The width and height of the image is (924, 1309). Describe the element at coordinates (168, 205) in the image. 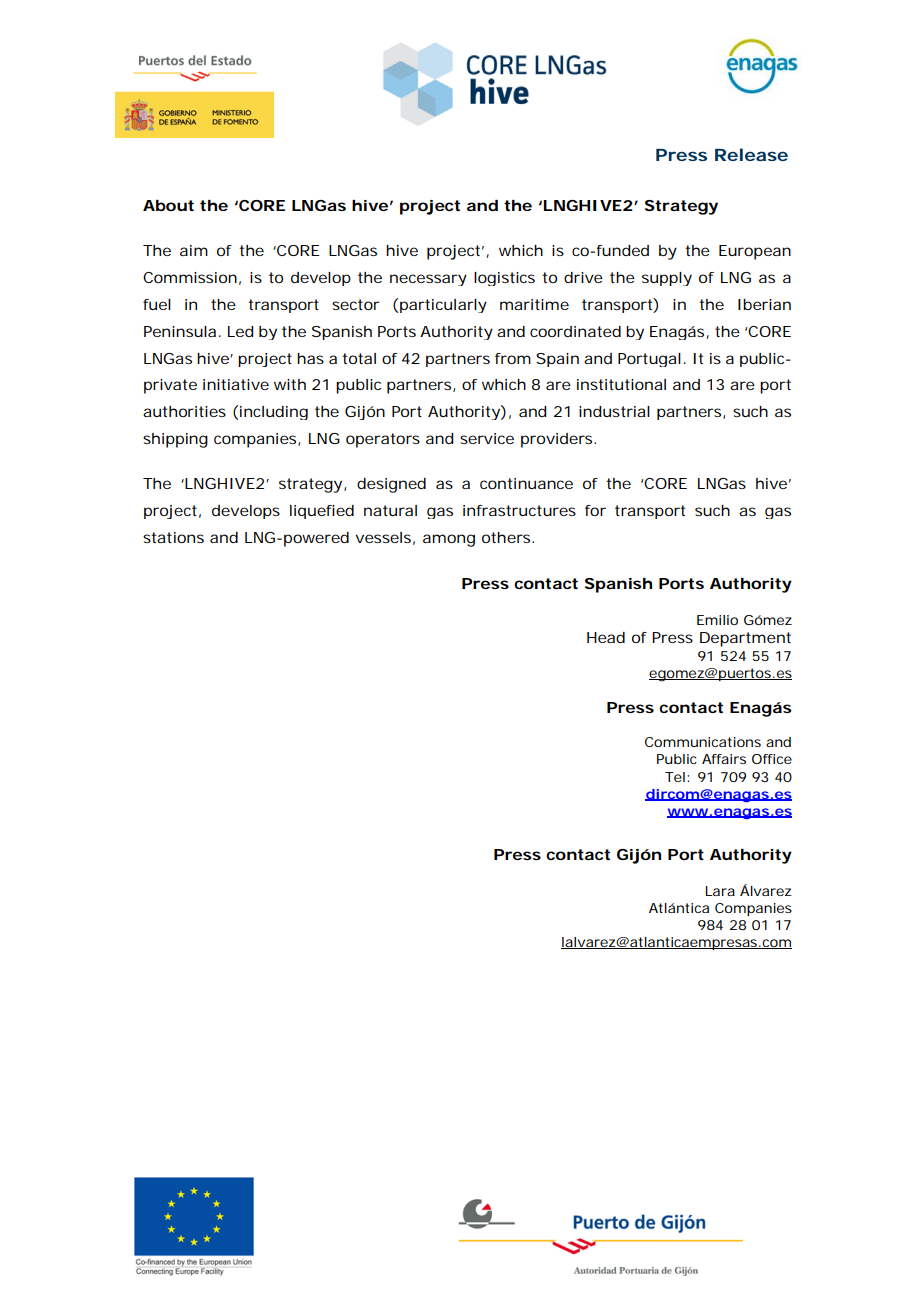

I see `About` at that location.
